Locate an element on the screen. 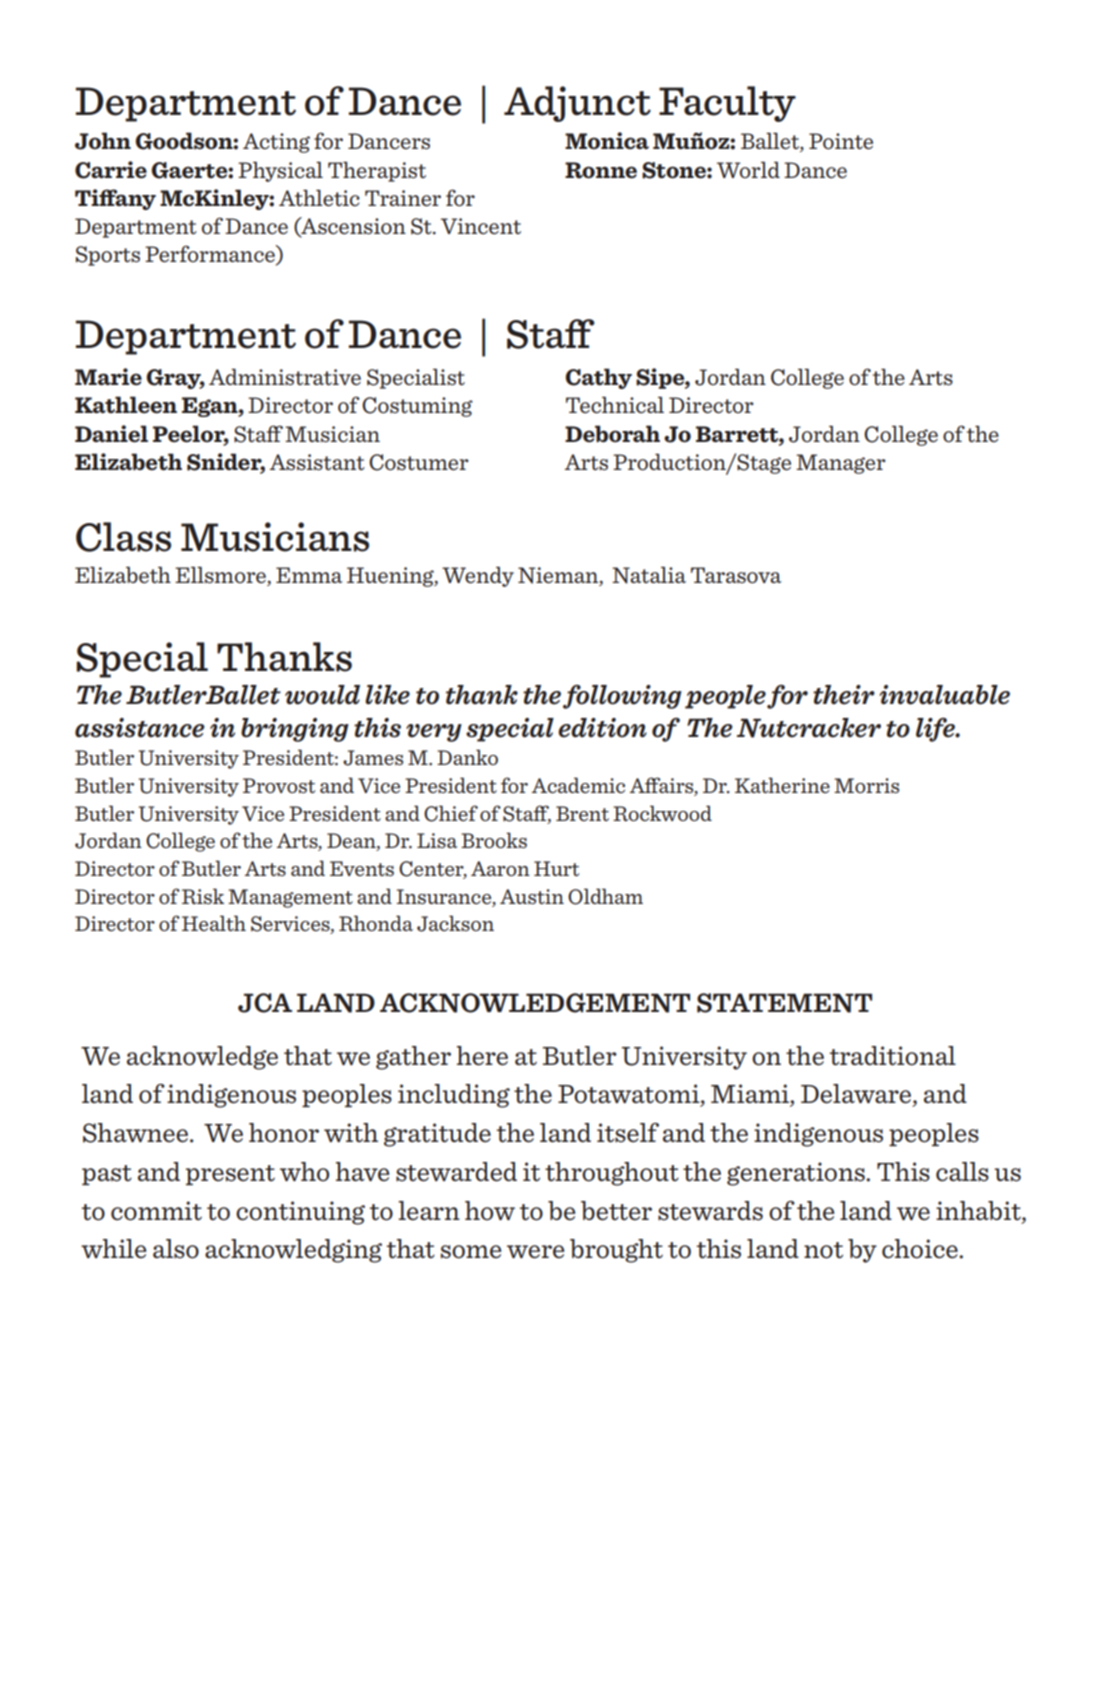  JCA is located at coordinates (265, 1003).
